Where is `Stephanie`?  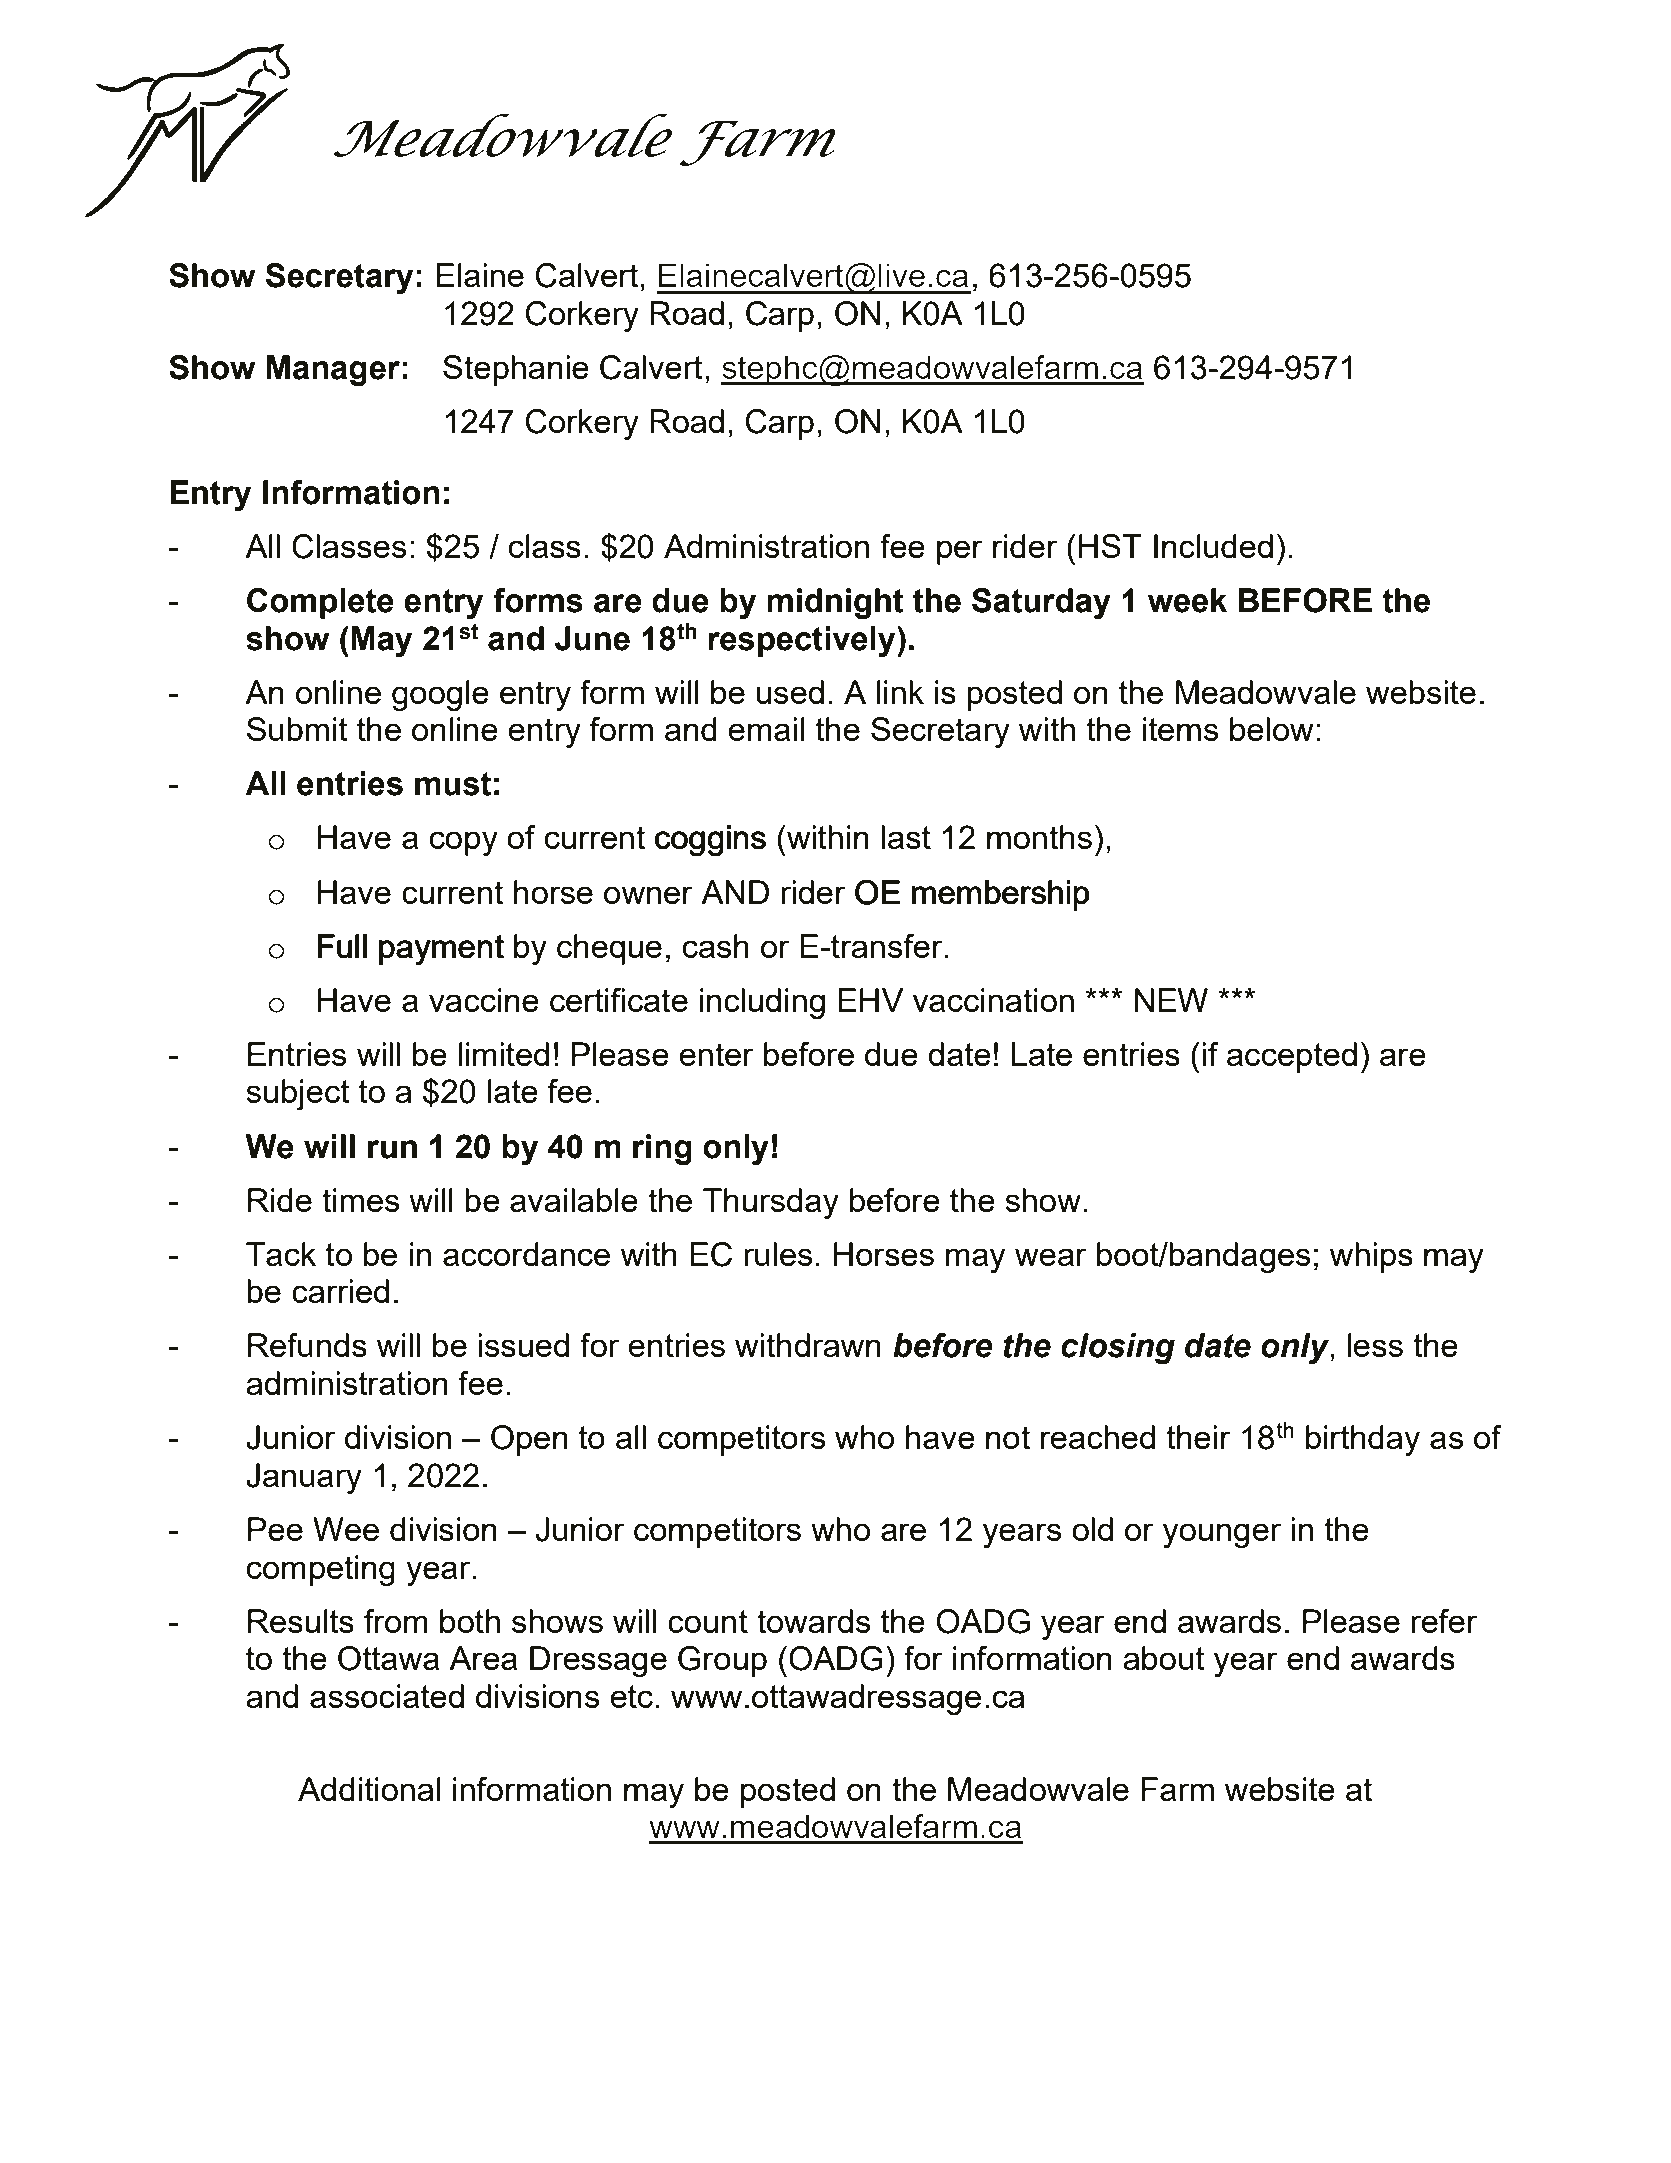 Stephanie is located at coordinates (516, 370).
